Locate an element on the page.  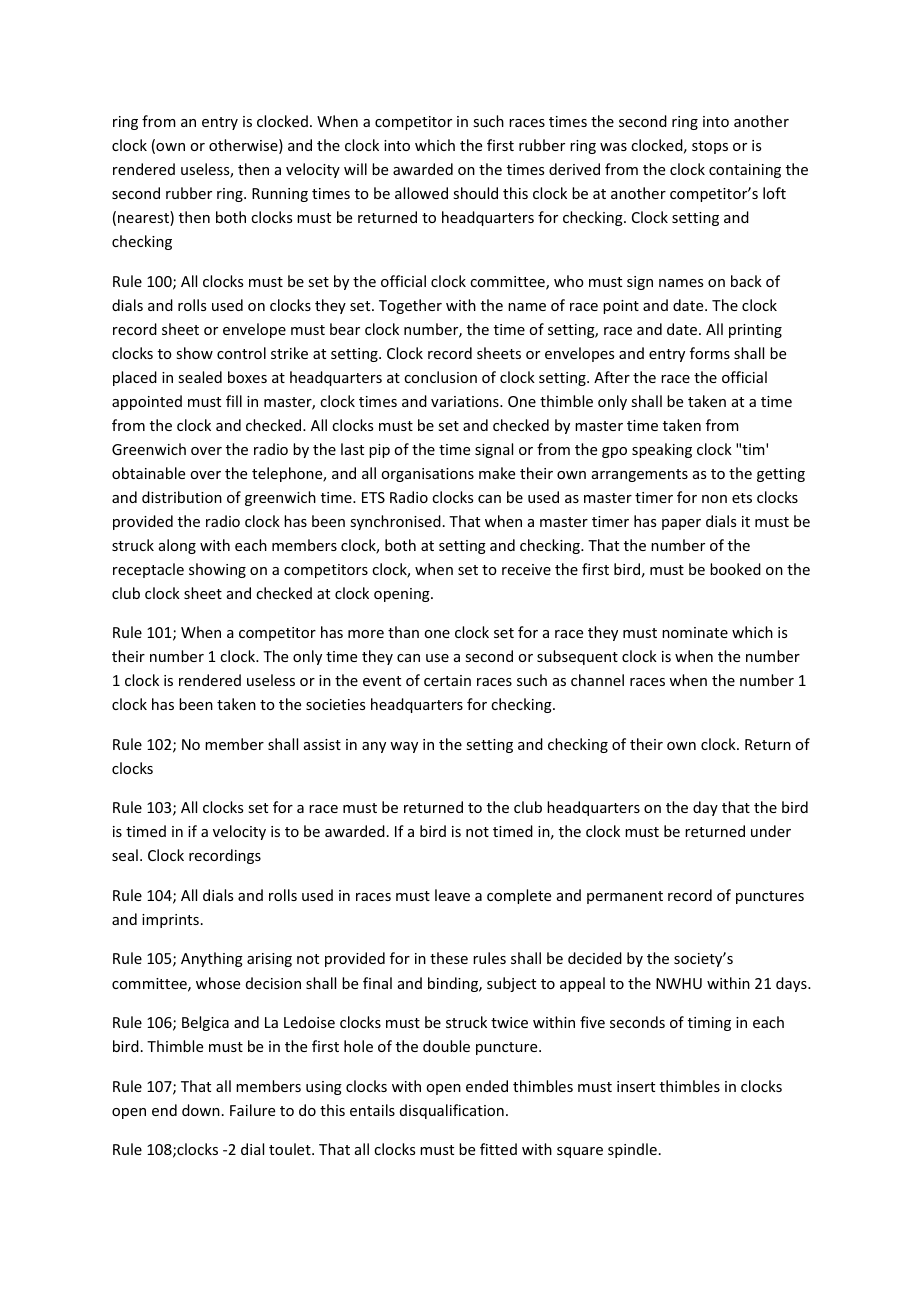
down is located at coordinates (201, 1110).
